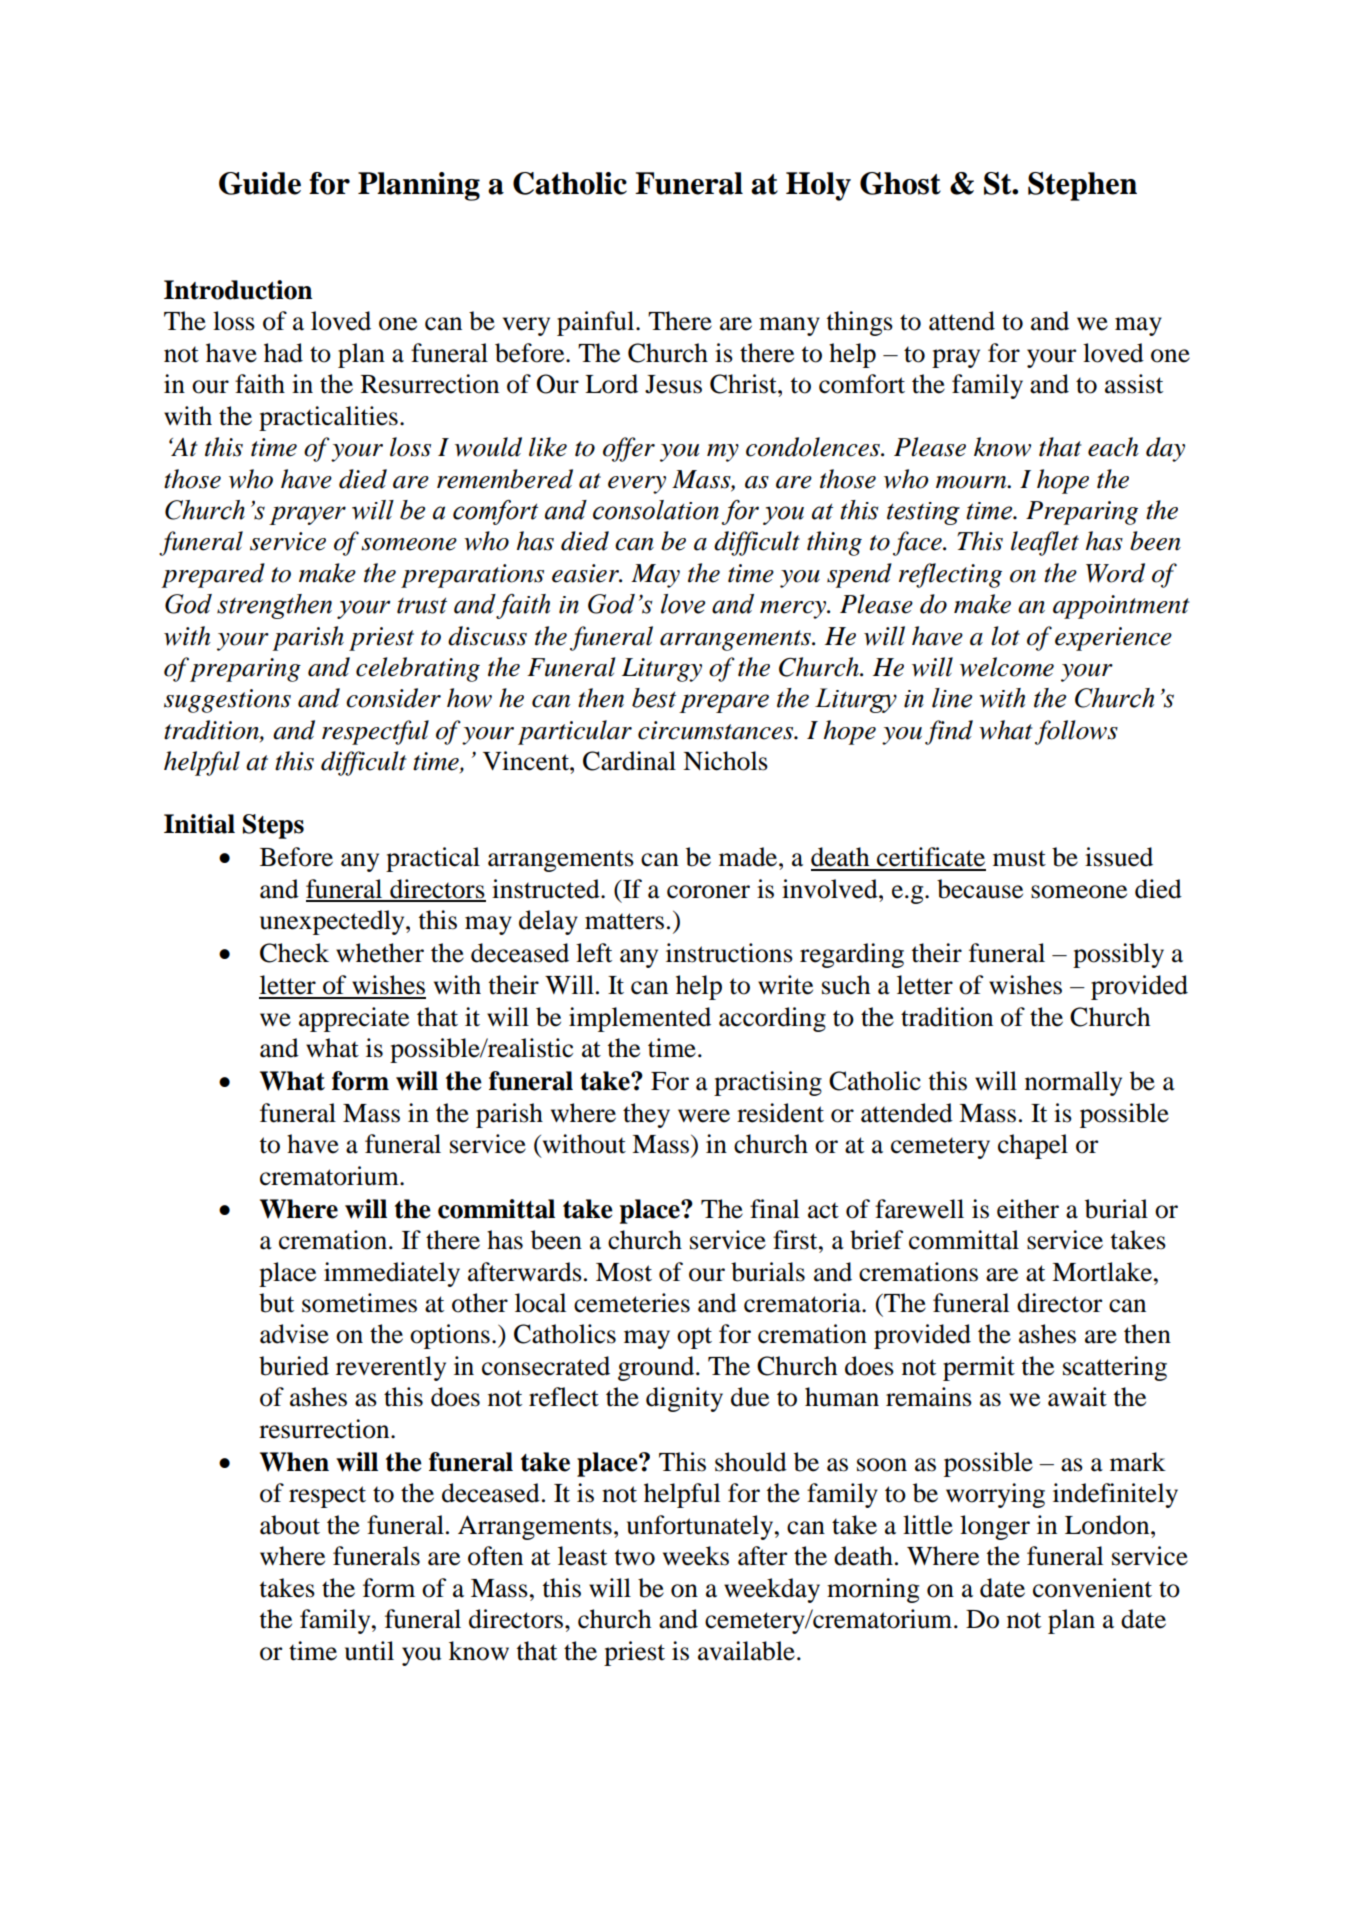 The height and width of the image is (1916, 1355). What do you see at coordinates (276, 1303) in the image?
I see `but` at bounding box center [276, 1303].
